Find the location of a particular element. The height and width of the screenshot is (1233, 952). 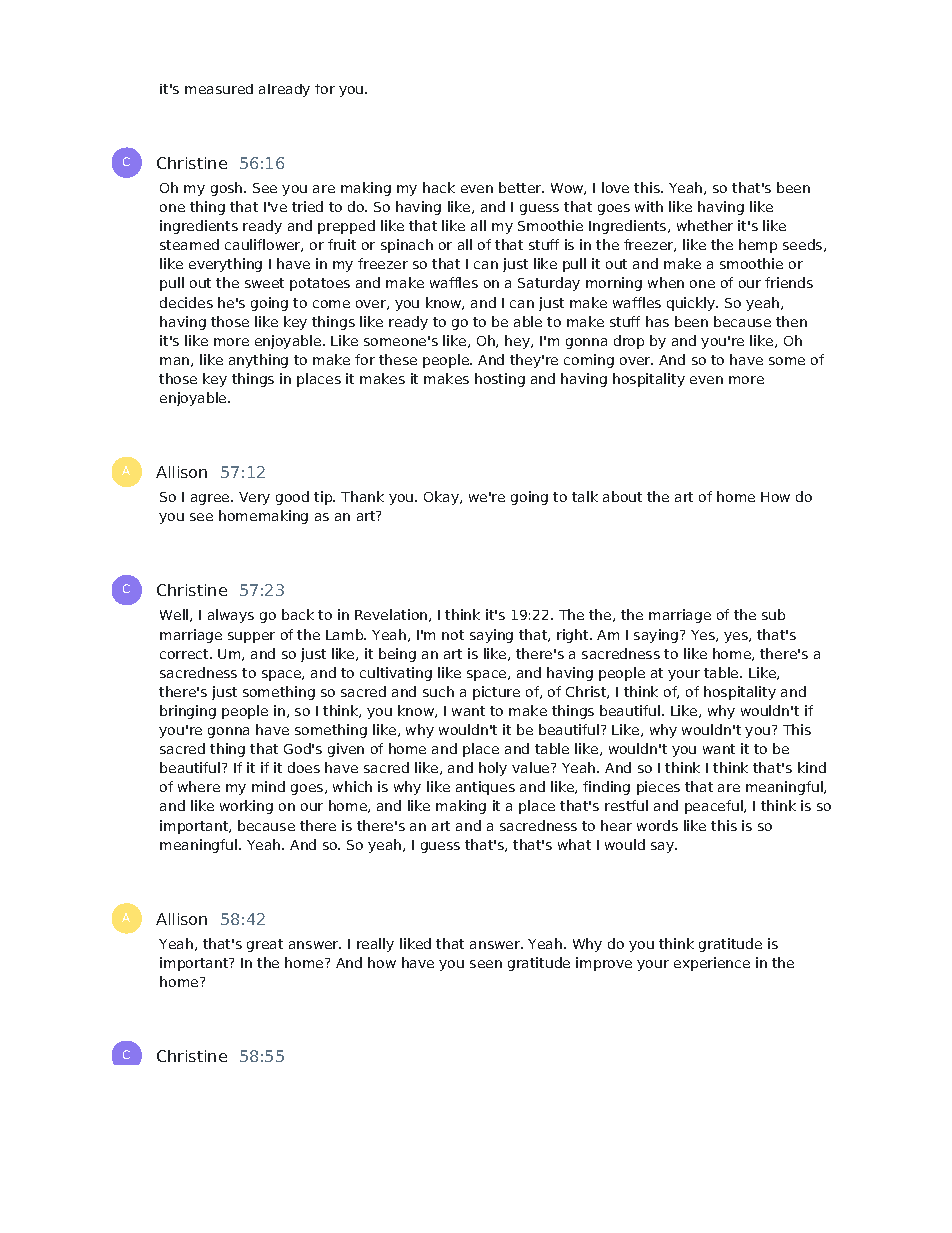

with is located at coordinates (649, 206).
